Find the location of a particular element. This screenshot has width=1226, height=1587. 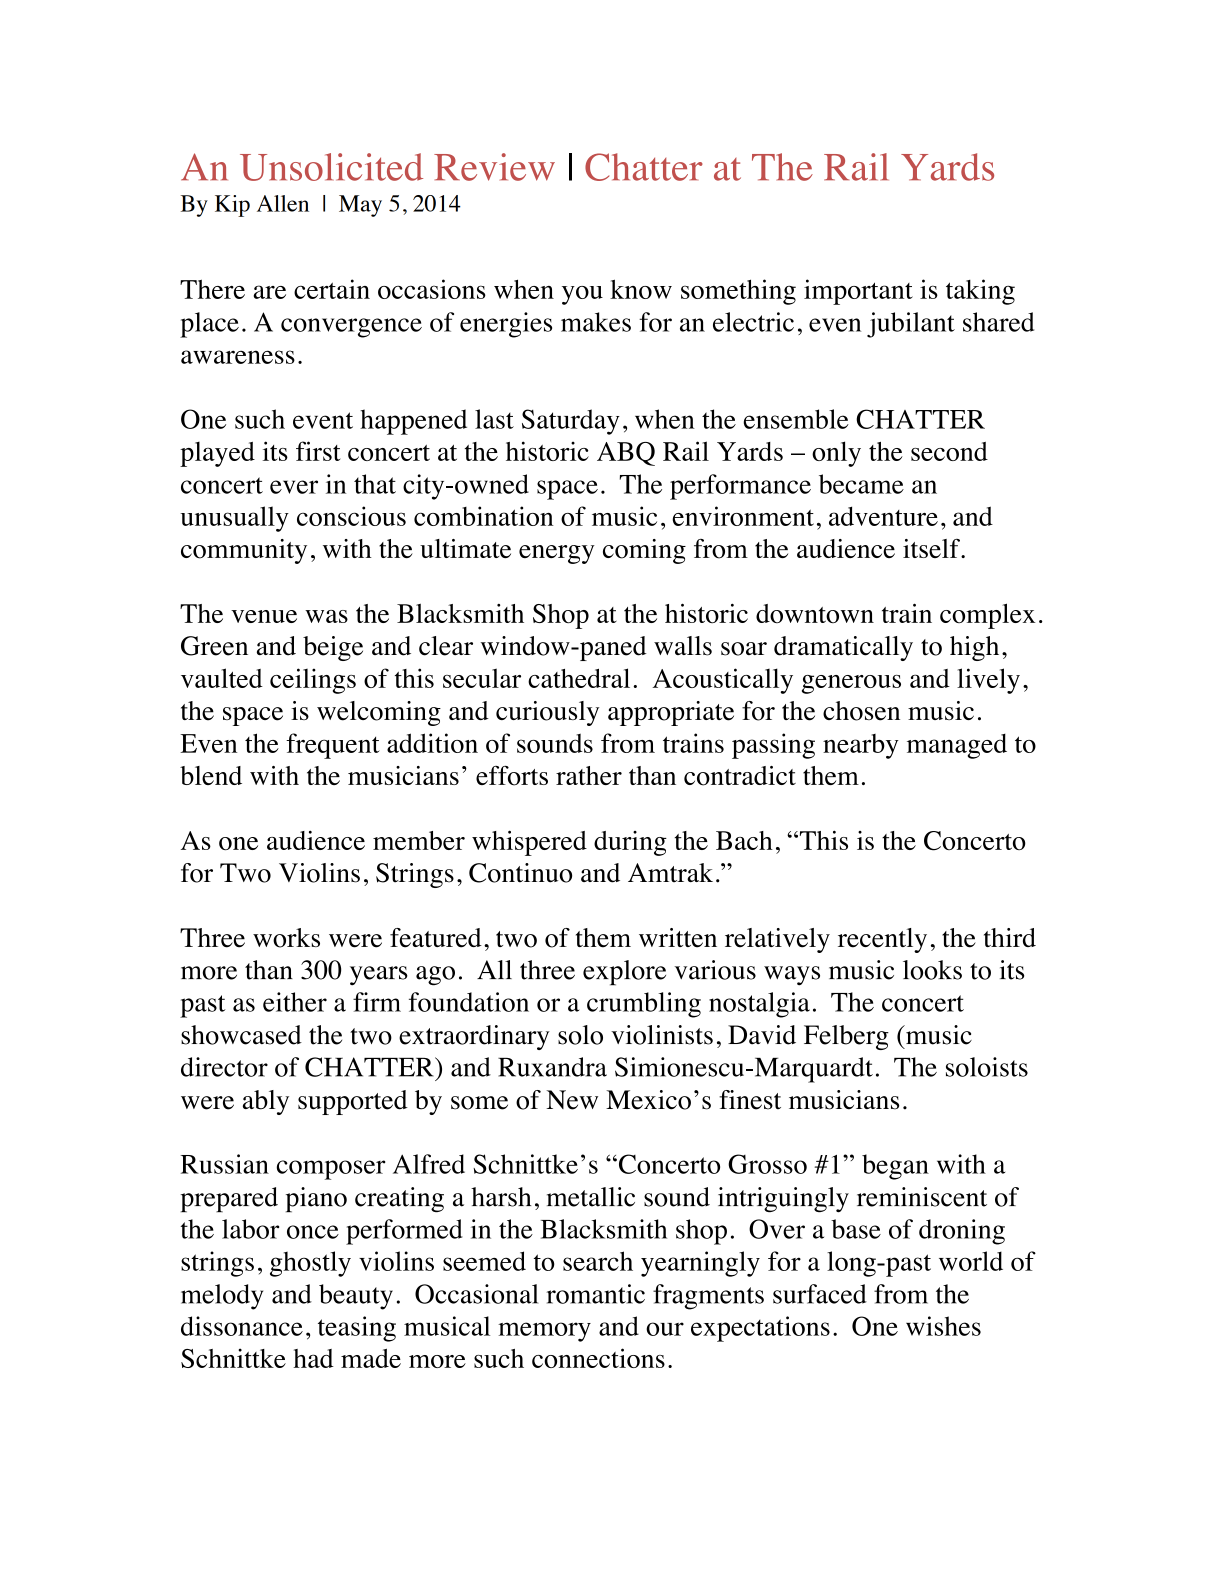

know is located at coordinates (641, 289).
